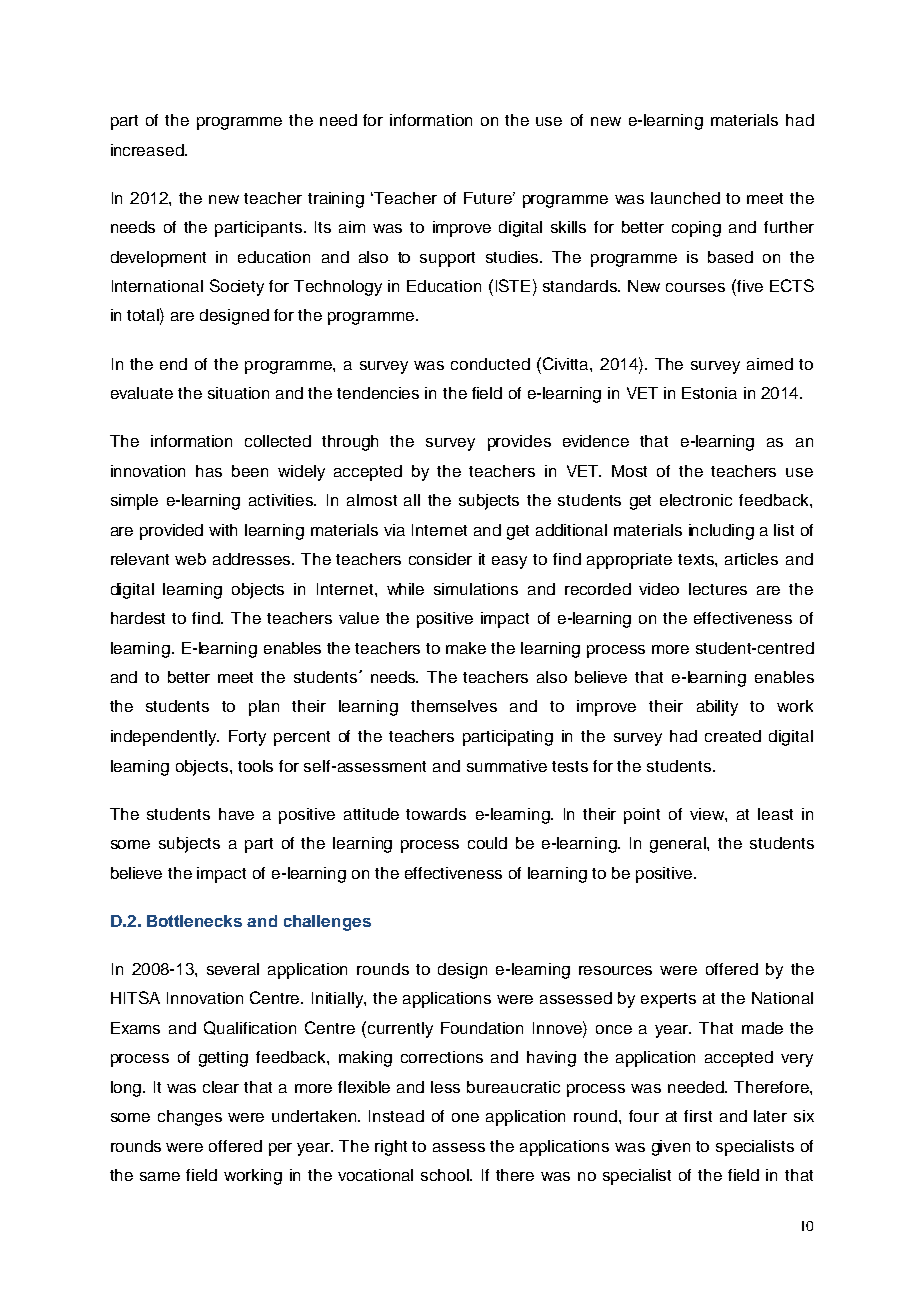  What do you see at coordinates (238, 393) in the screenshot?
I see `situation` at bounding box center [238, 393].
